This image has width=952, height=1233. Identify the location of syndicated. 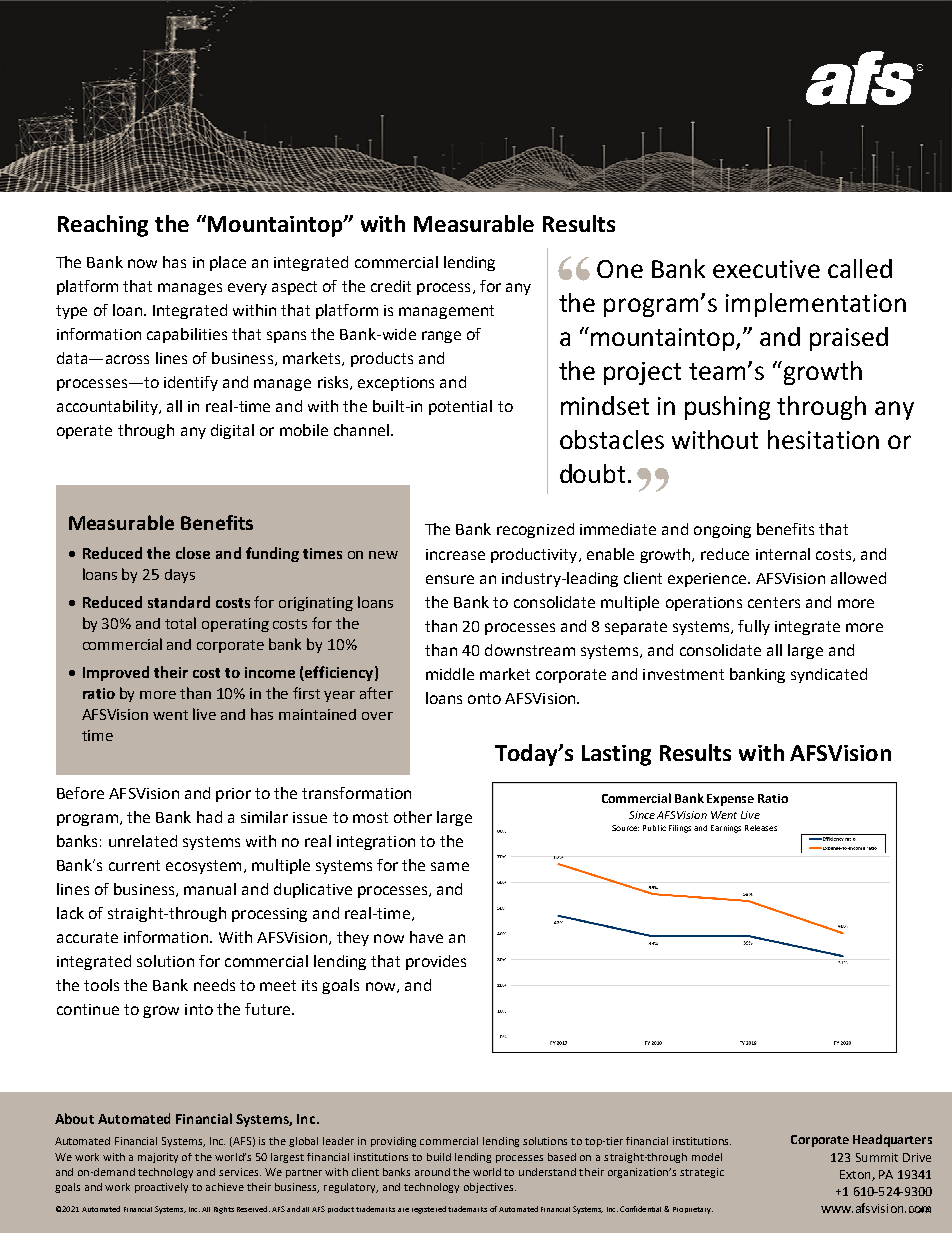
(829, 675).
